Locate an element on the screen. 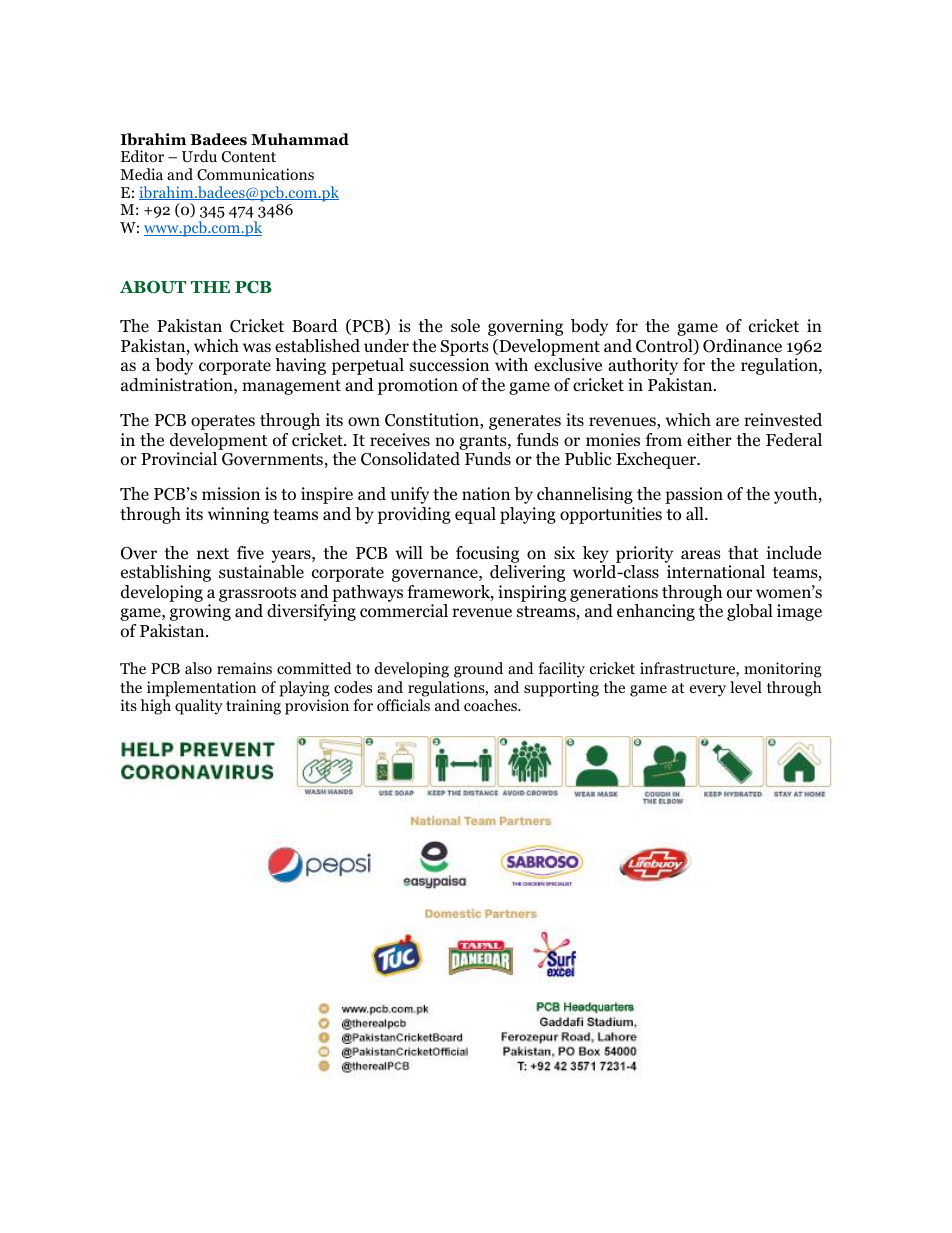 This screenshot has height=1233, width=952. either is located at coordinates (709, 440).
